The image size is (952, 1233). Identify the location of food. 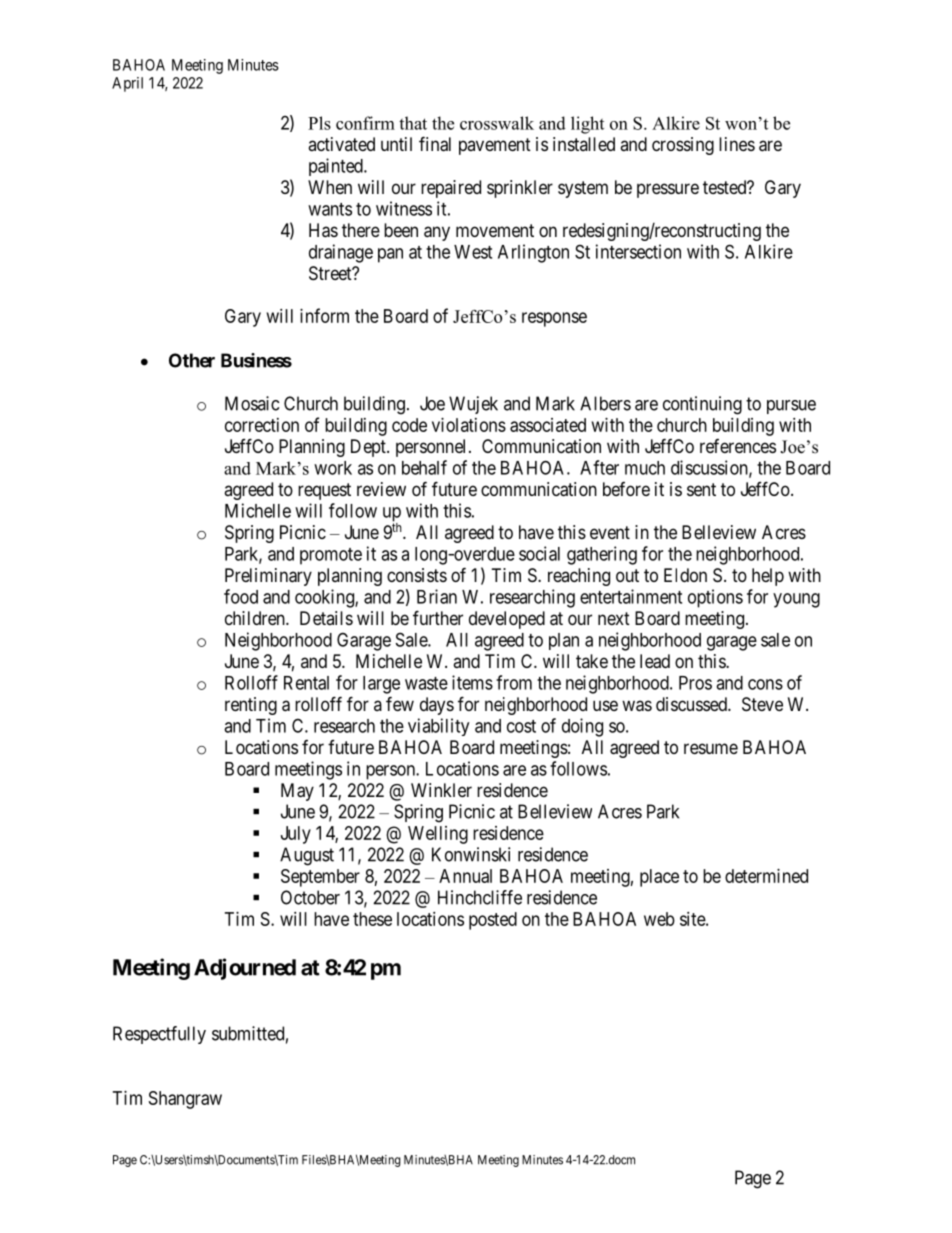
(241, 596).
